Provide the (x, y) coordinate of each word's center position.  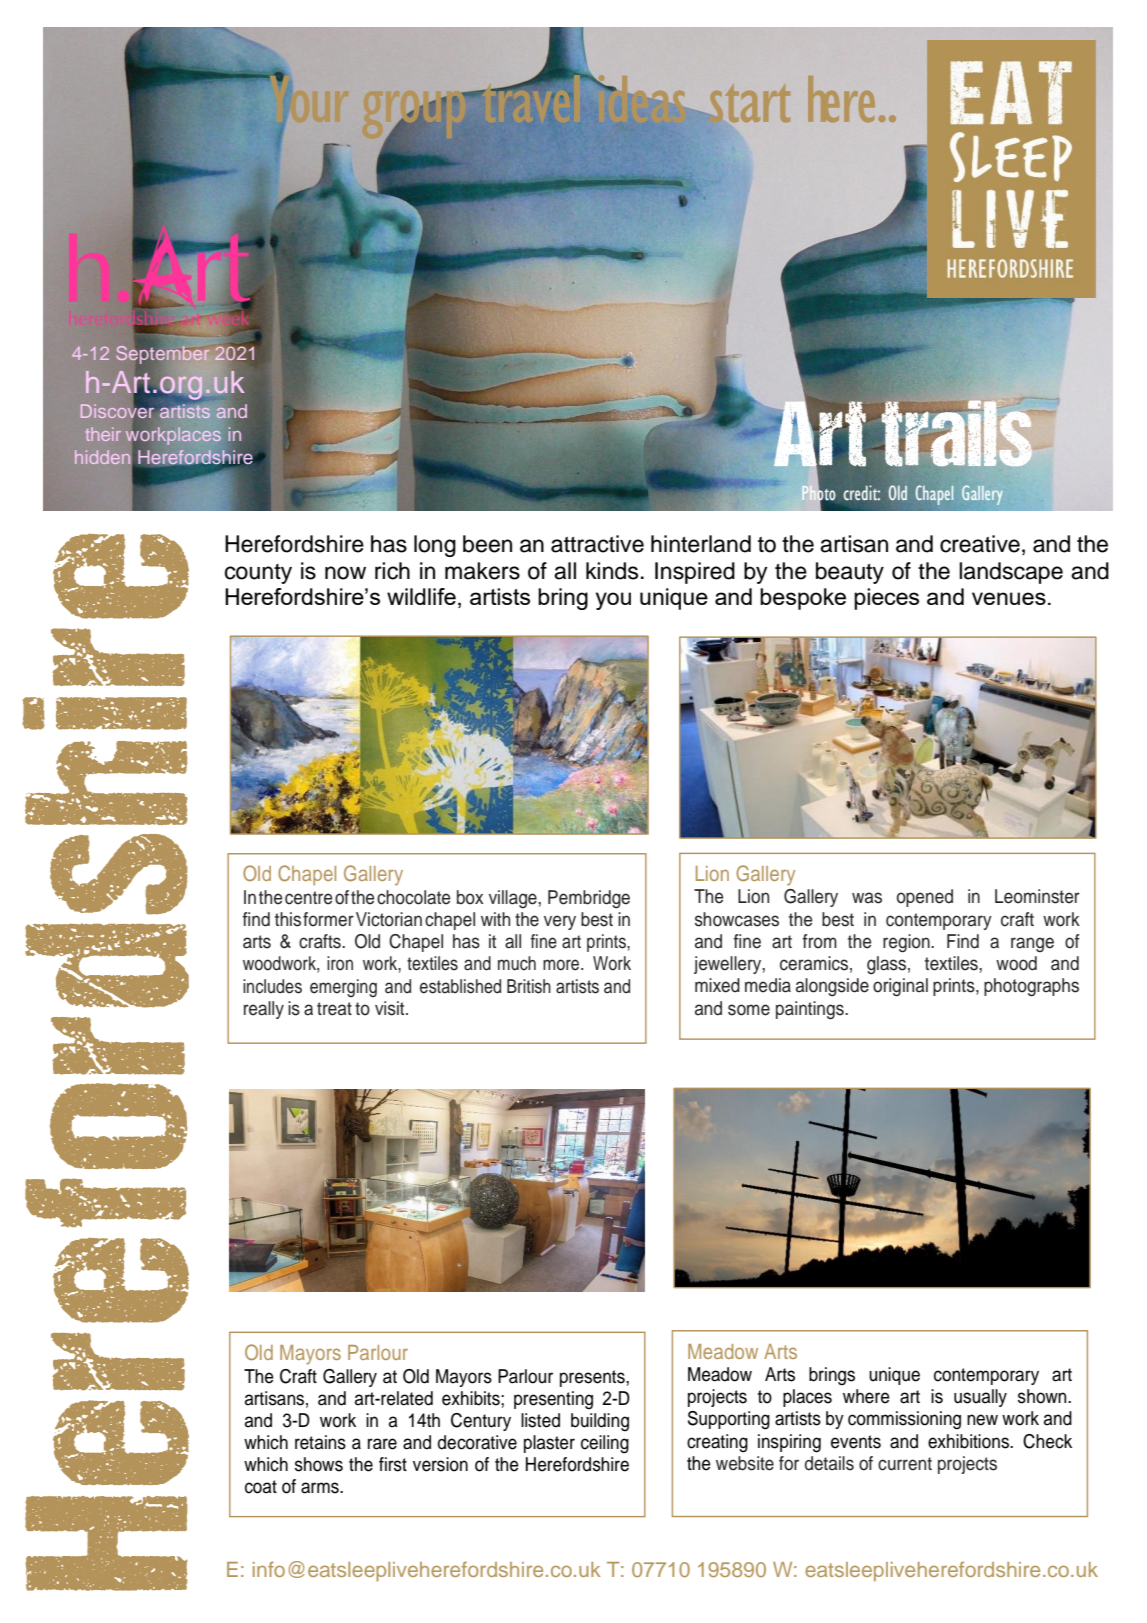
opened (925, 898)
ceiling (605, 1444)
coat (261, 1487)
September (162, 353)
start (748, 103)
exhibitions (969, 1441)
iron (340, 963)
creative (980, 544)
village (514, 899)
